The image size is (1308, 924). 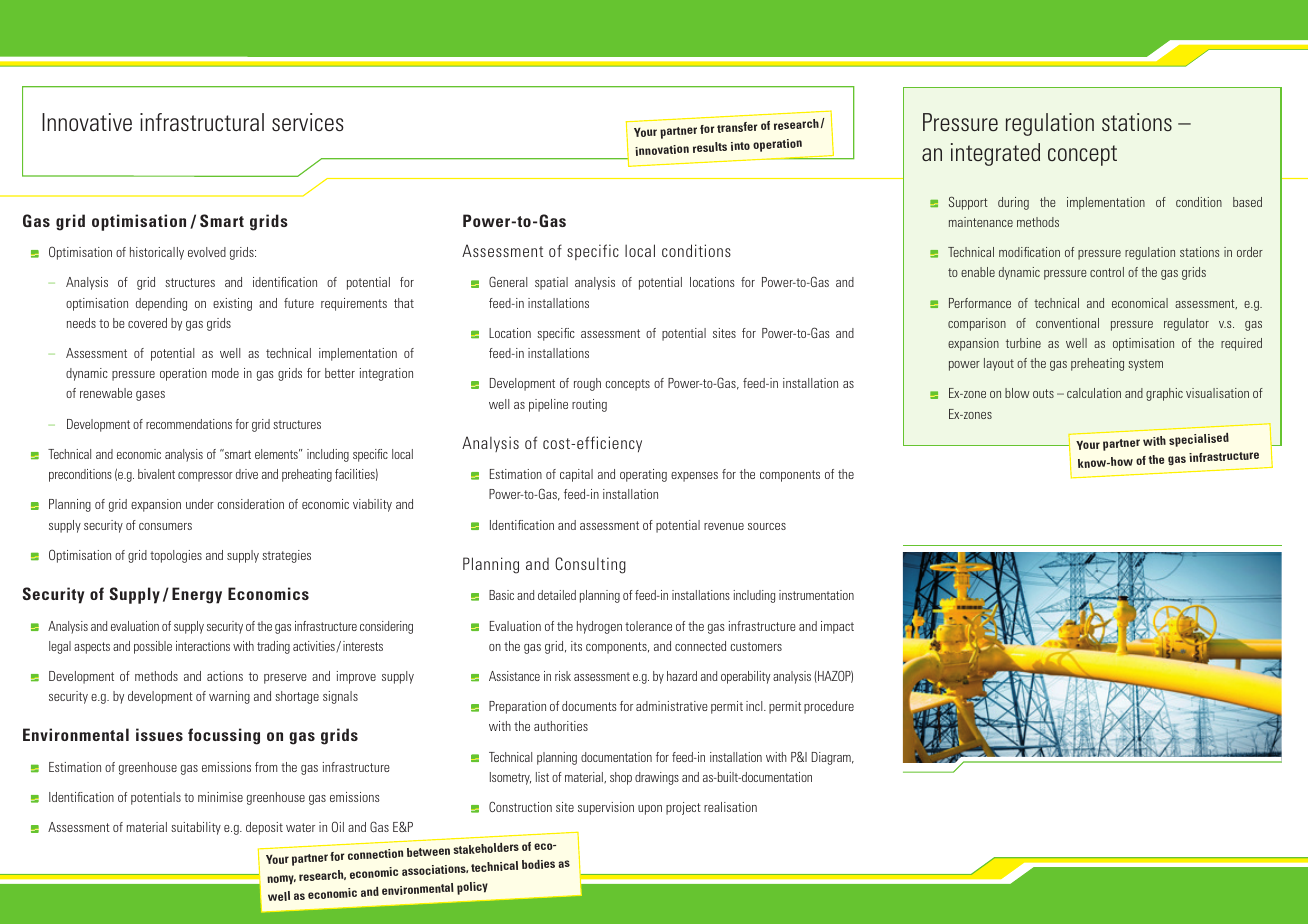 What do you see at coordinates (153, 647) in the screenshot?
I see `possible` at bounding box center [153, 647].
